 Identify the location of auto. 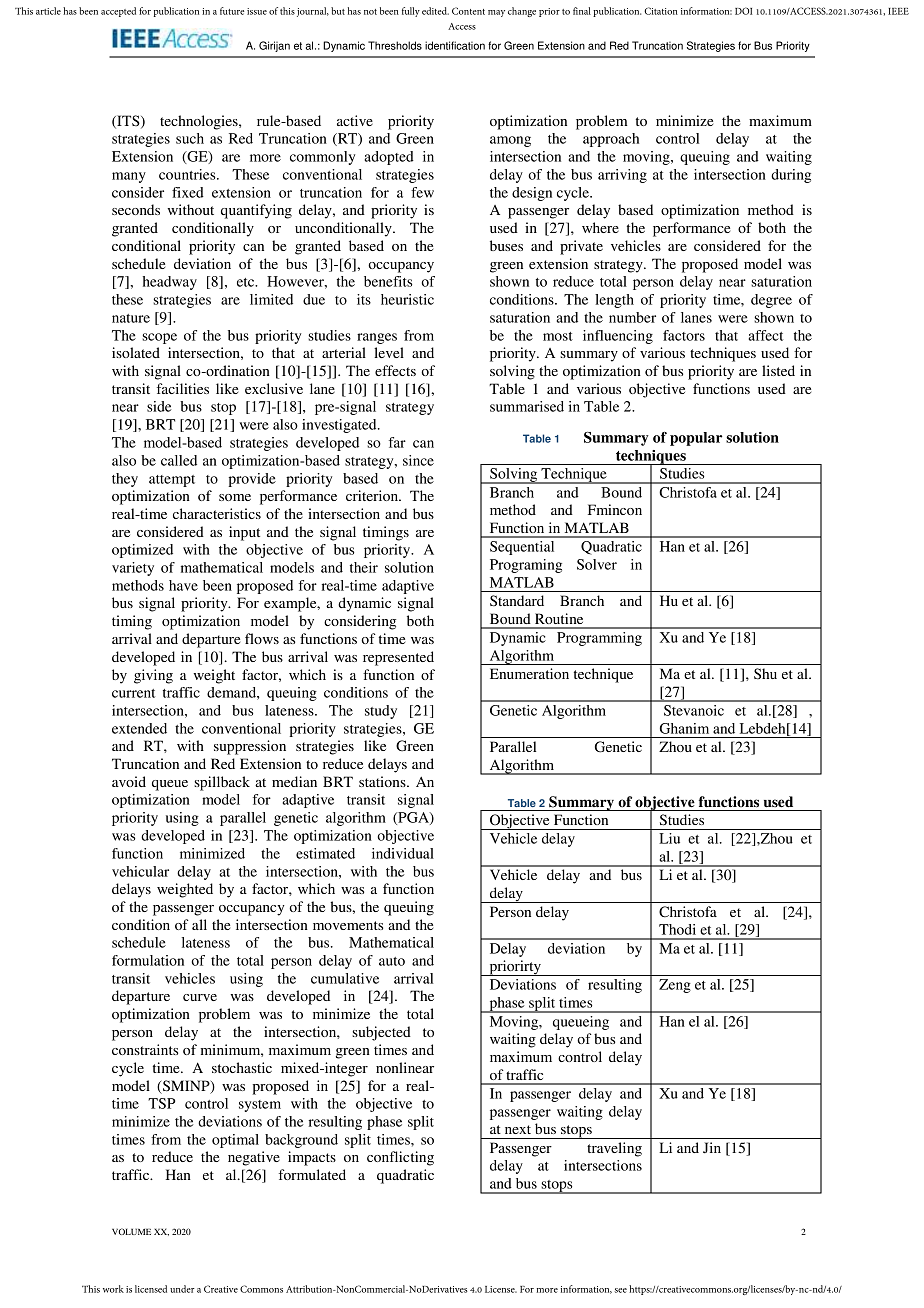
(392, 961).
